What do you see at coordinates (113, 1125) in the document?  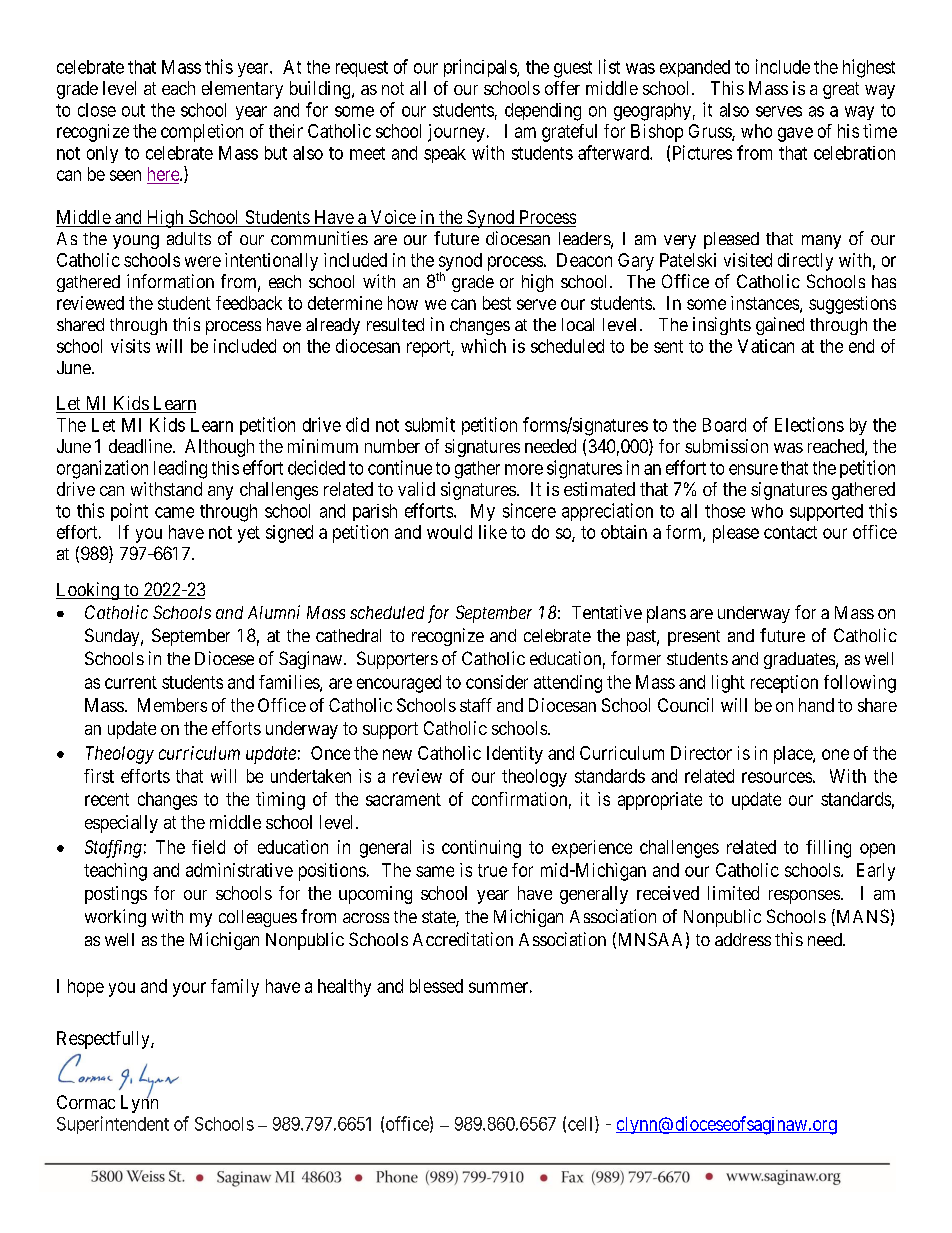 I see `Superintendent` at bounding box center [113, 1125].
